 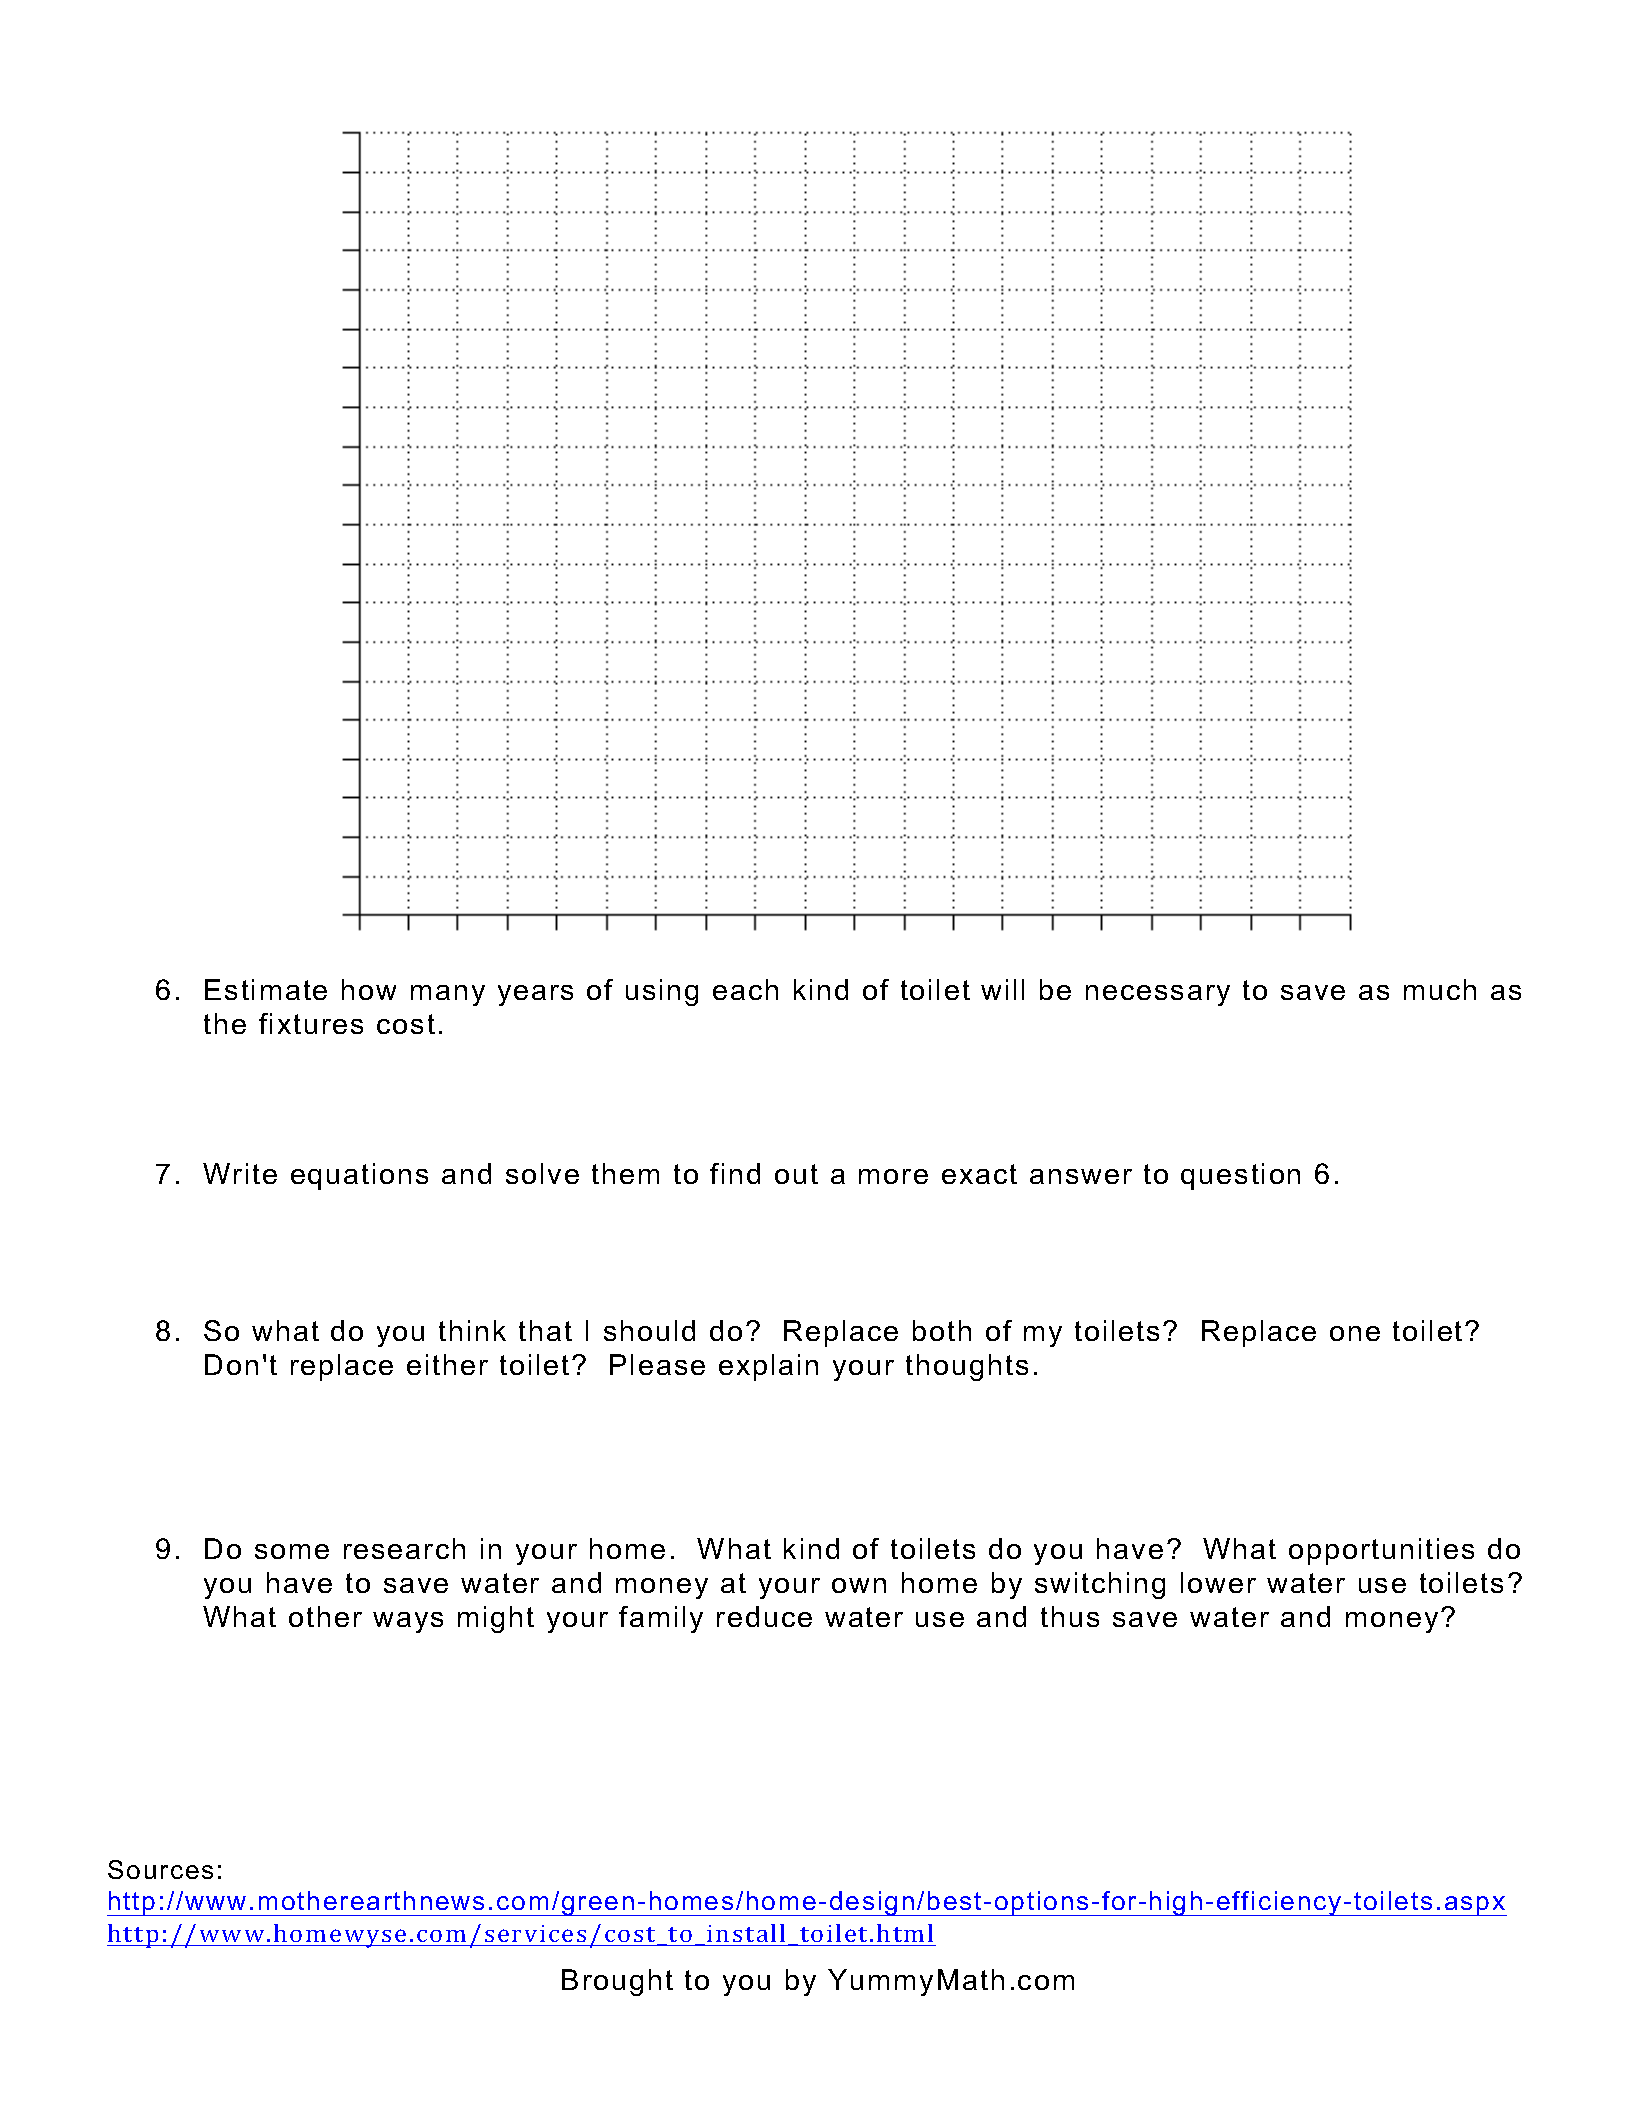 I want to click on fixtures, so click(x=311, y=1023).
